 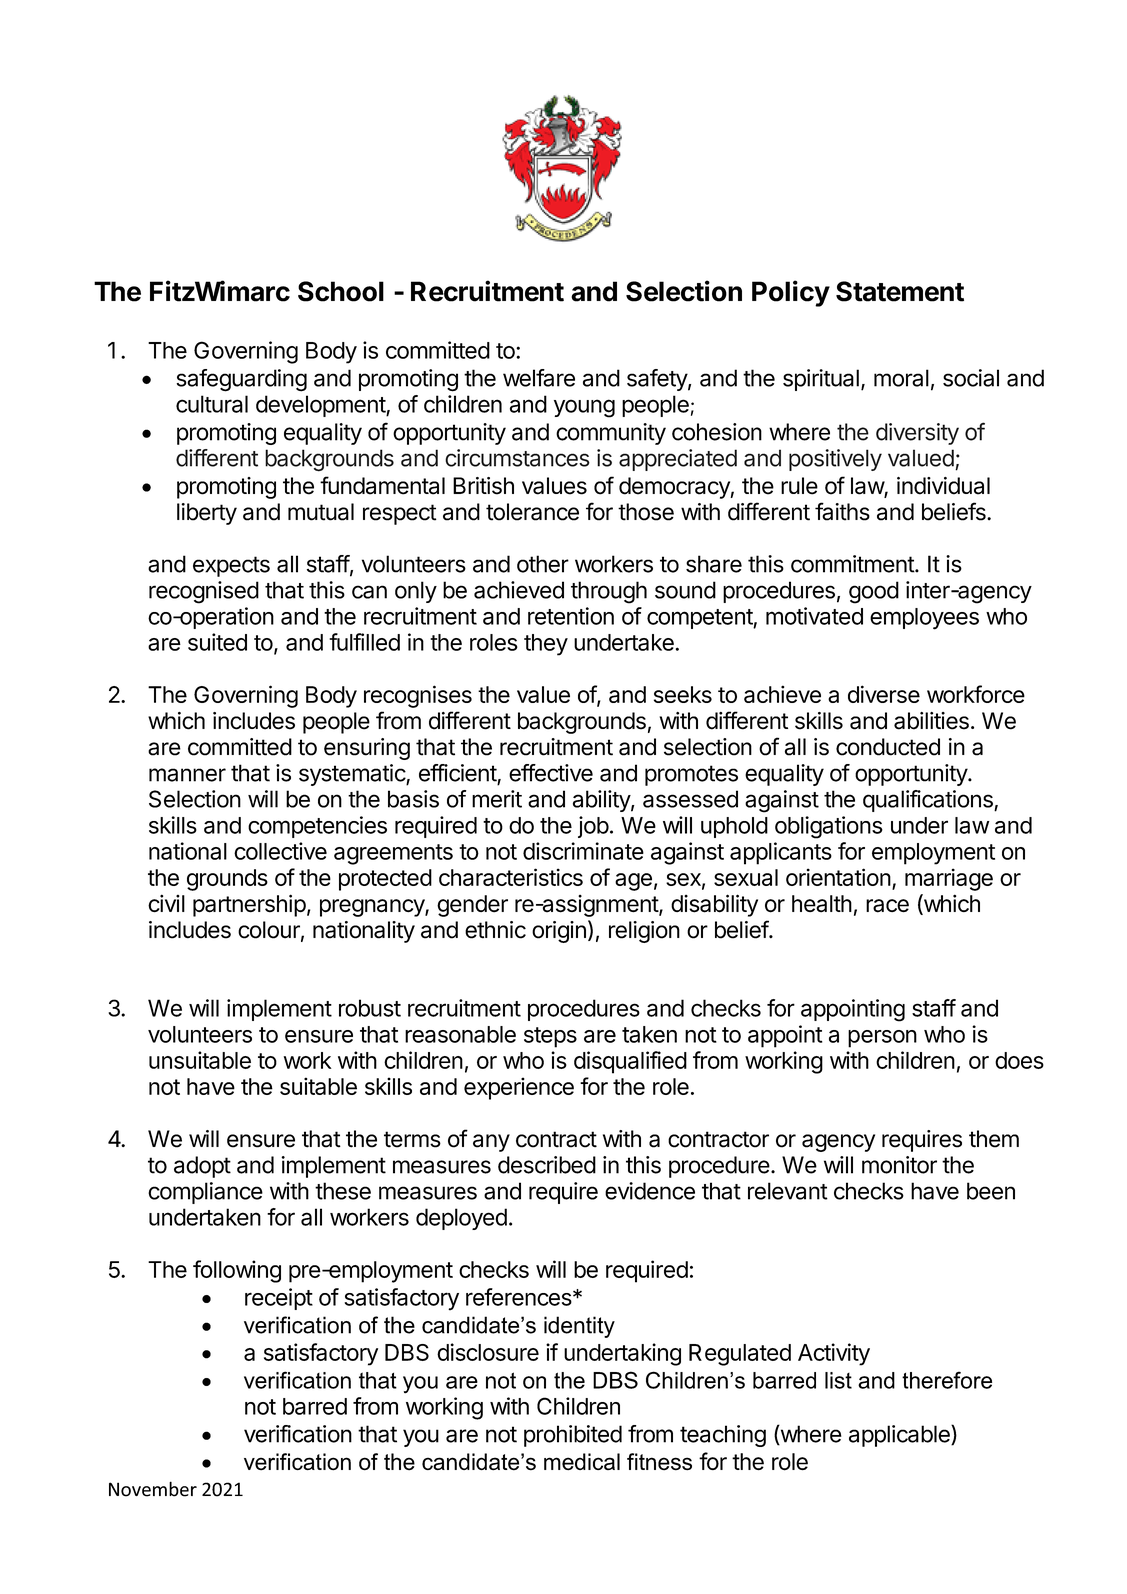 I want to click on safeguarding, so click(x=242, y=380).
